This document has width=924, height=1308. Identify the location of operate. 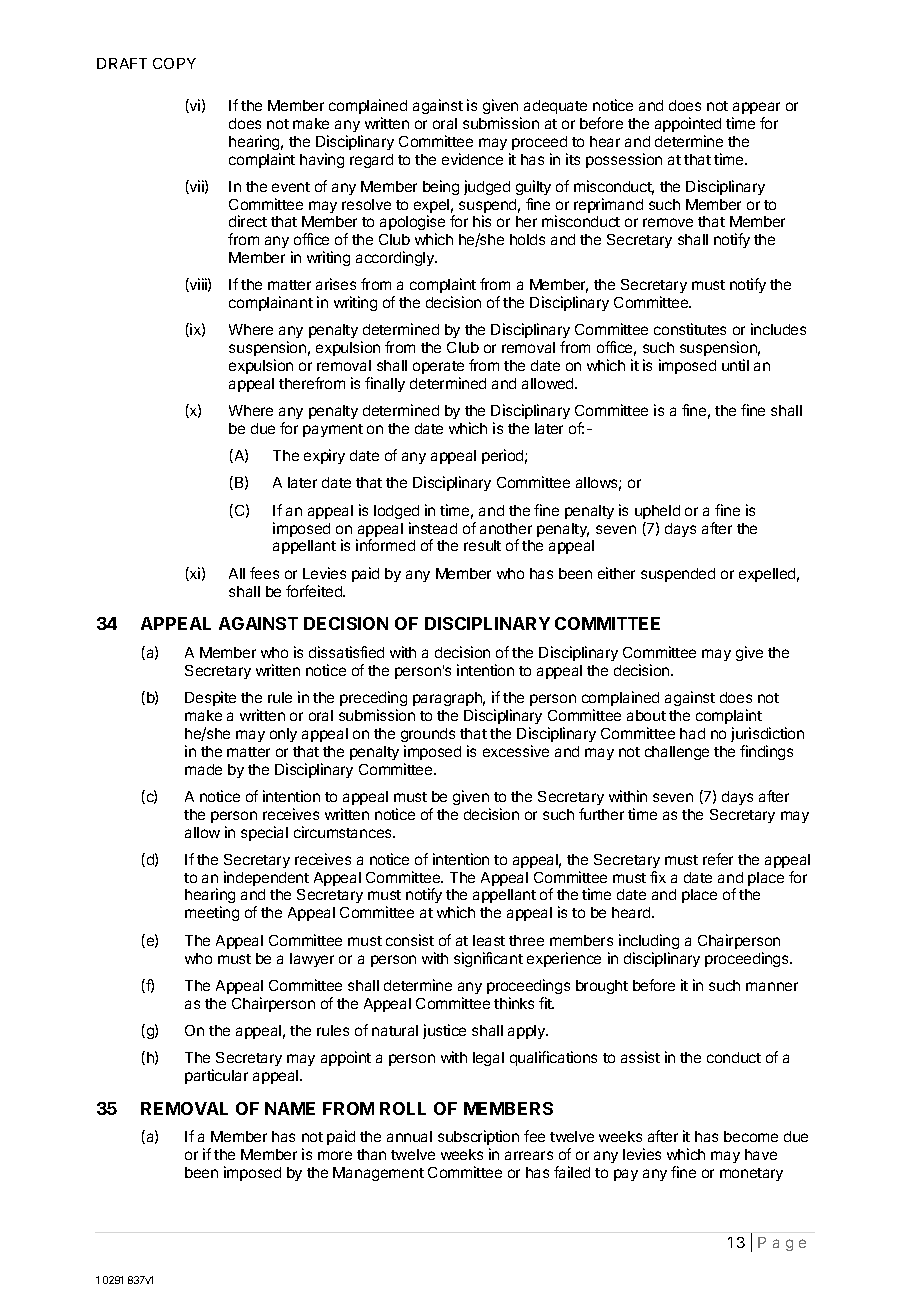
(438, 367).
